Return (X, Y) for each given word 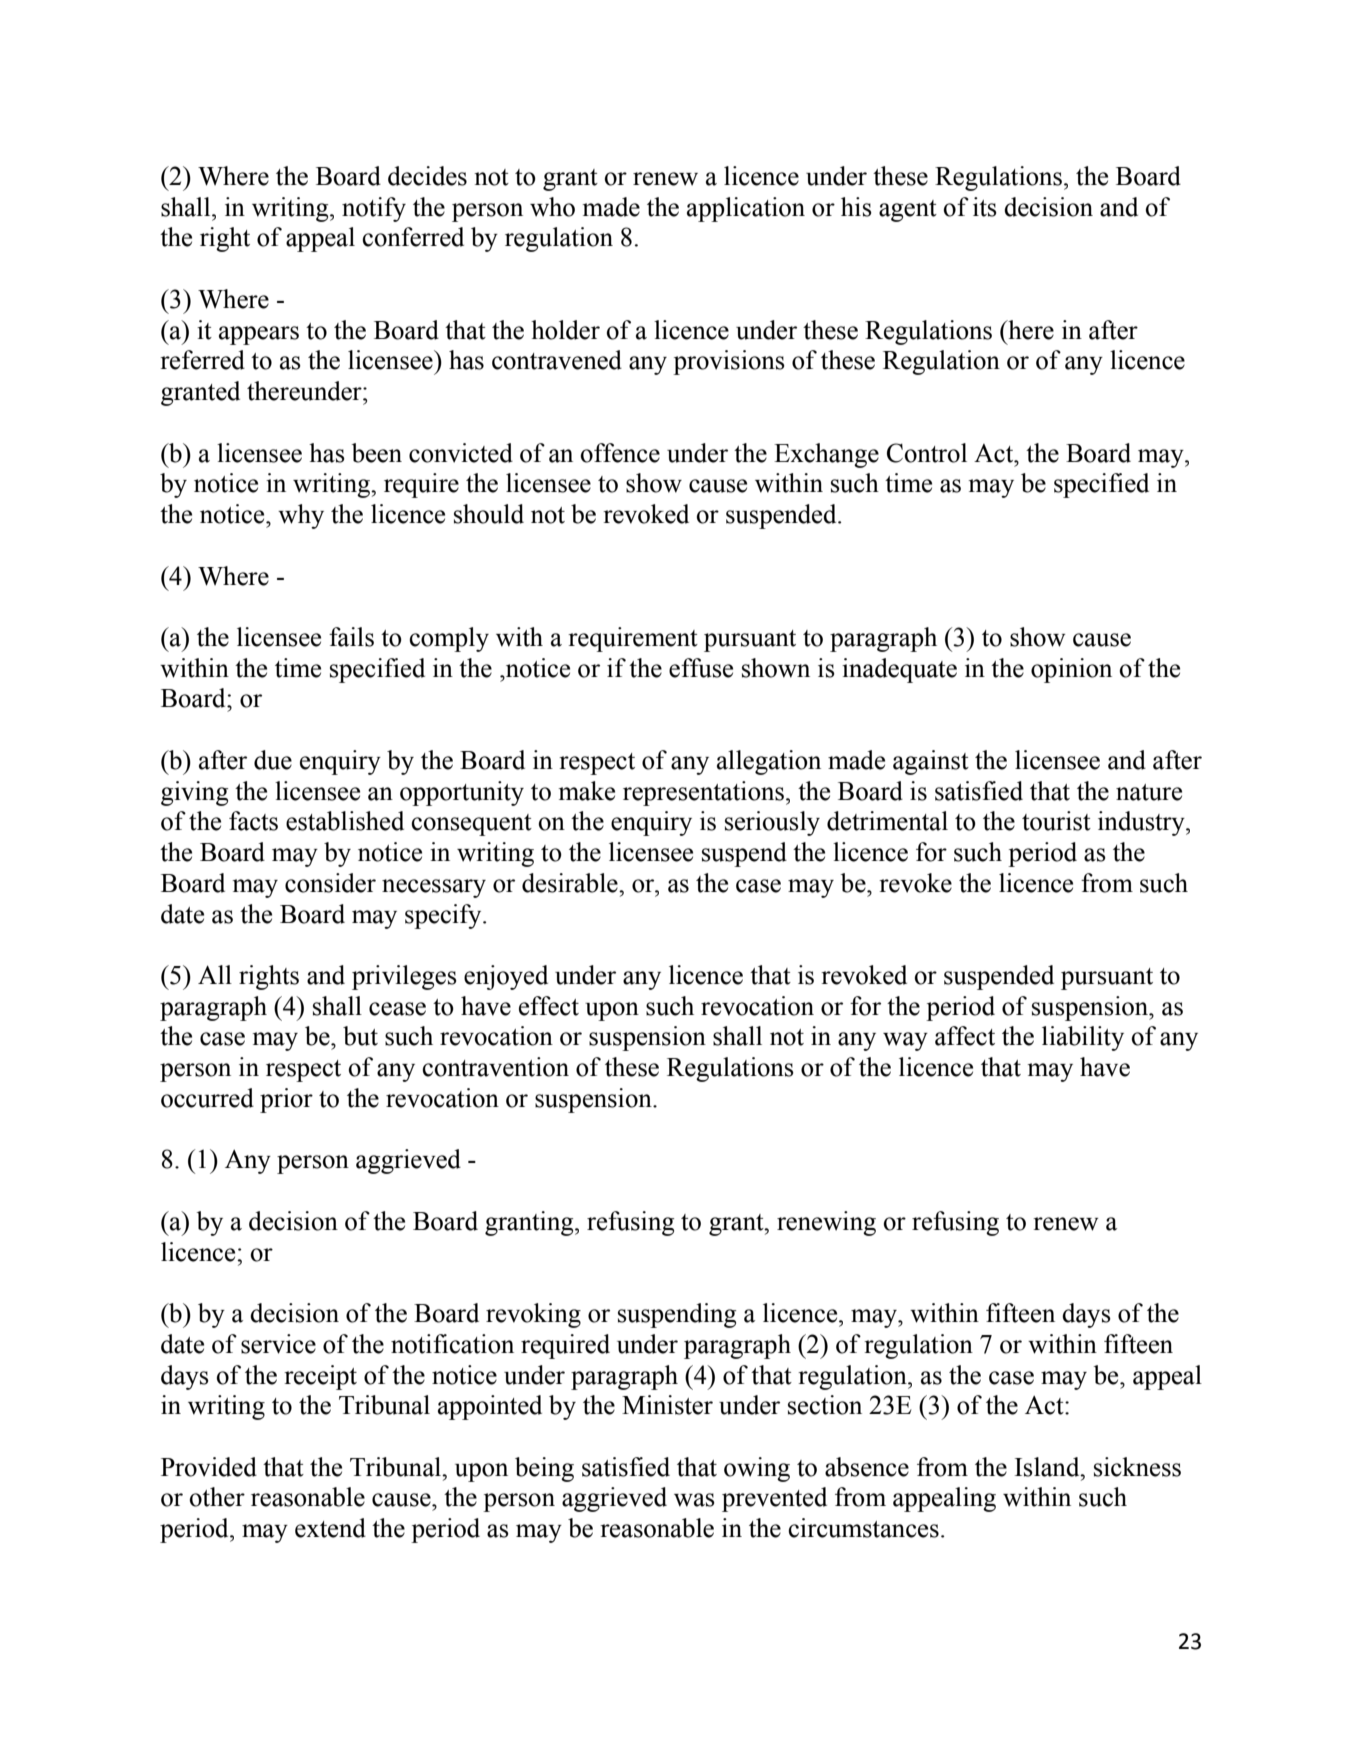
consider (330, 883)
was (694, 1500)
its (985, 207)
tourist (1056, 821)
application (746, 209)
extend (330, 1528)
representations (703, 793)
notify (374, 209)
